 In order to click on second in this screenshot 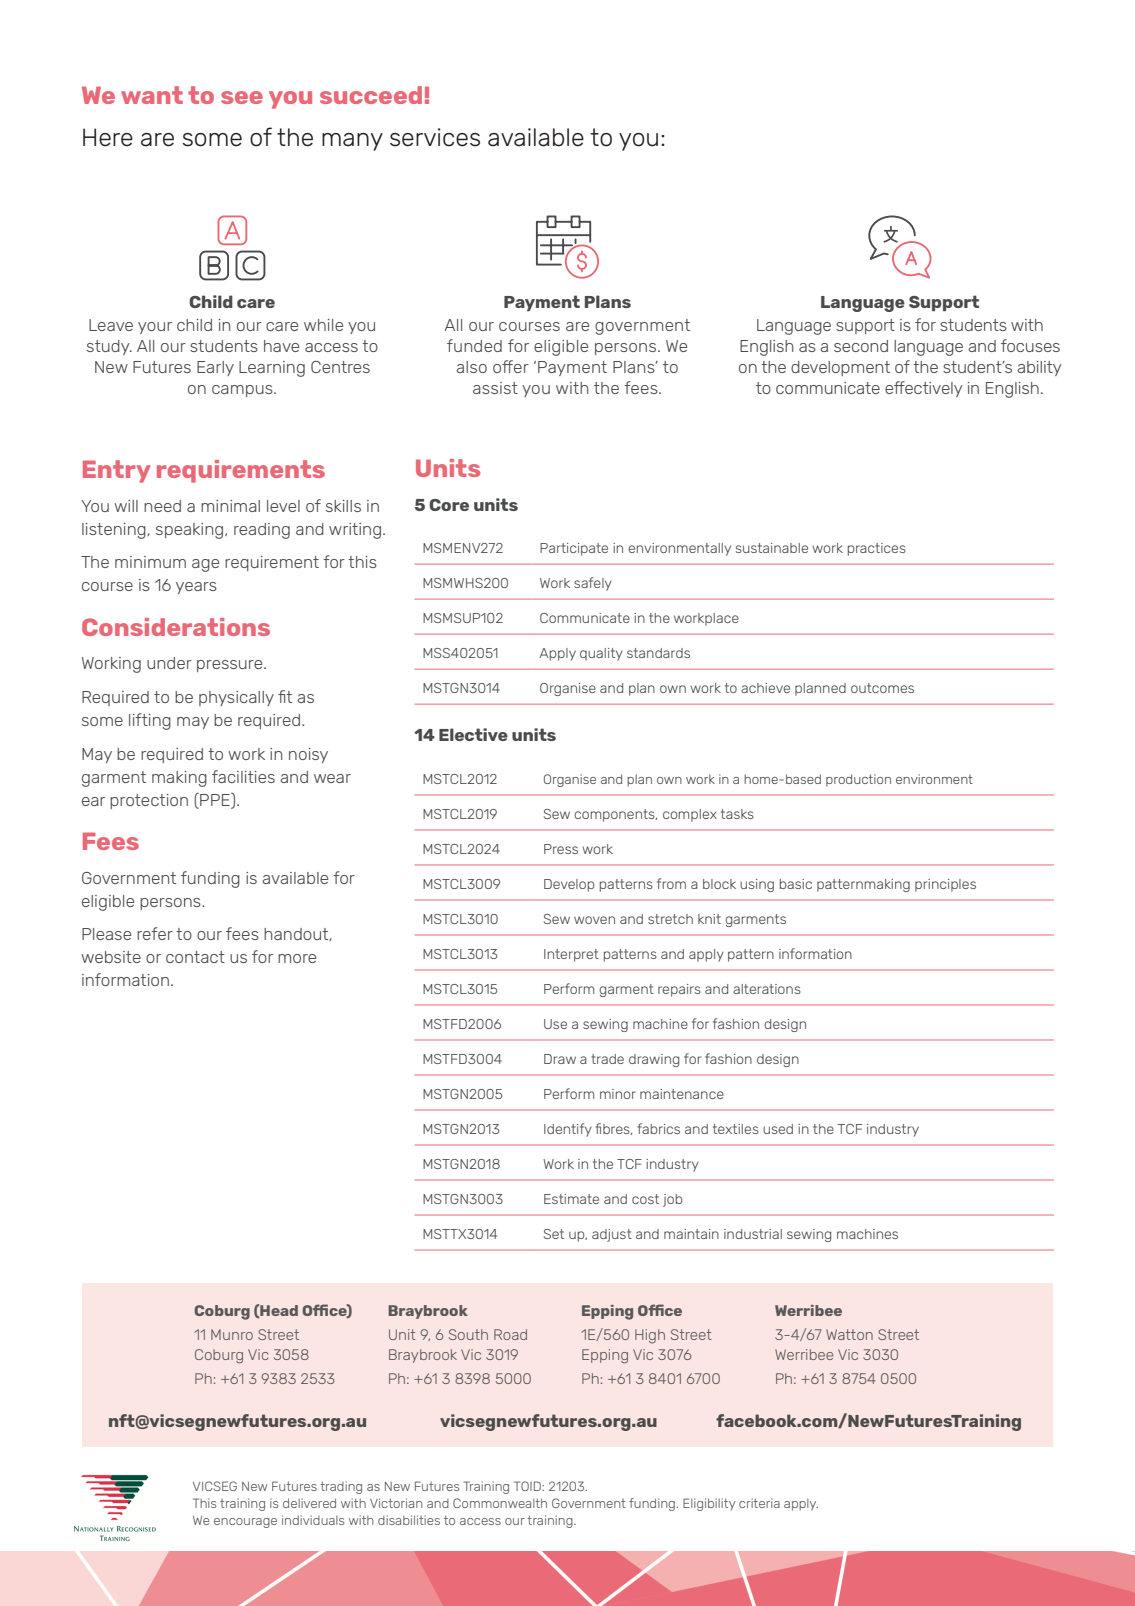, I will do `click(861, 346)`.
